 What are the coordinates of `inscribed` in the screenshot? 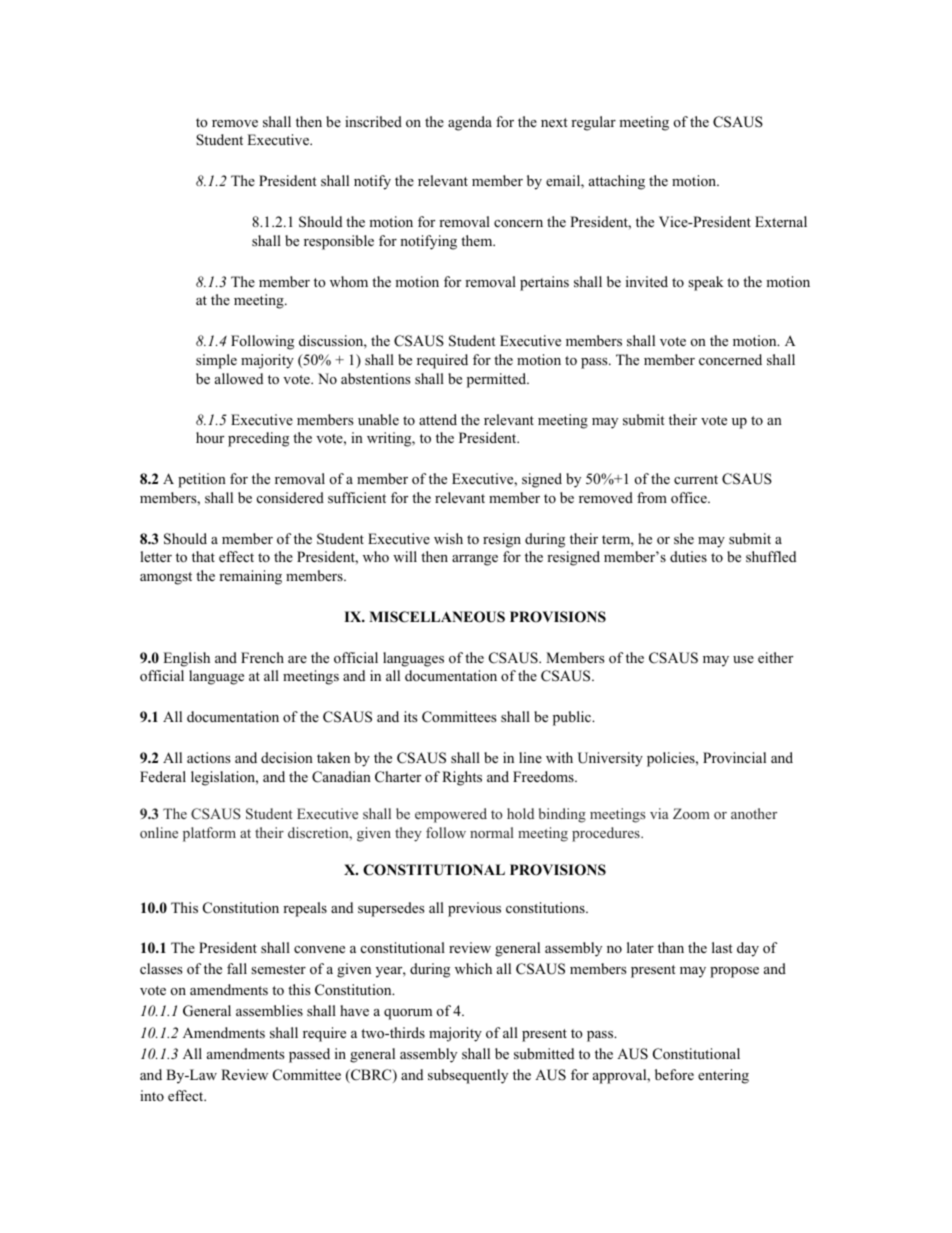 It's located at (373, 121).
